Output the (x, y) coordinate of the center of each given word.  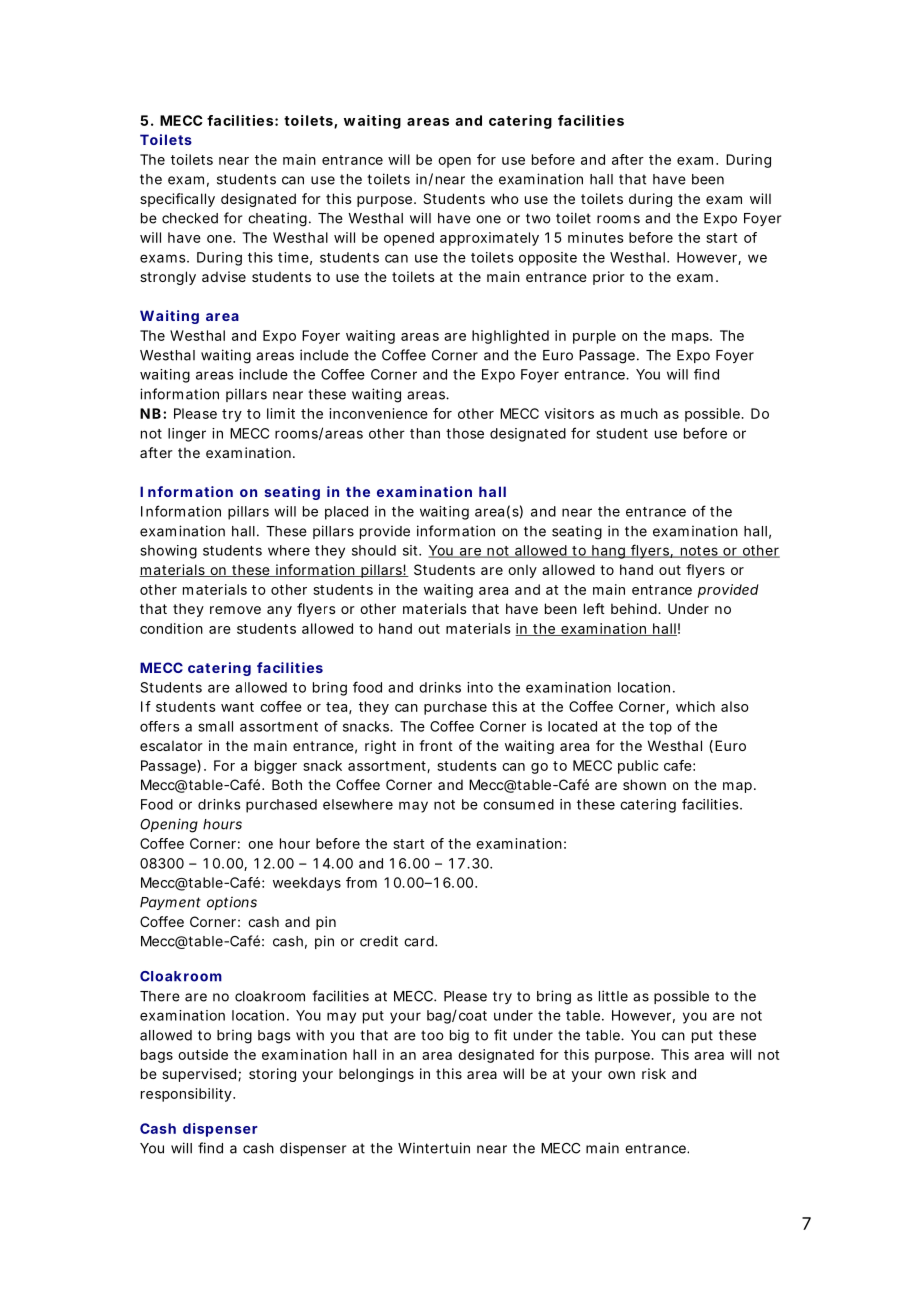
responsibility (186, 1095)
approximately (489, 239)
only (522, 571)
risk (654, 1073)
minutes (596, 237)
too (432, 1035)
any (279, 611)
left (594, 608)
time (293, 257)
